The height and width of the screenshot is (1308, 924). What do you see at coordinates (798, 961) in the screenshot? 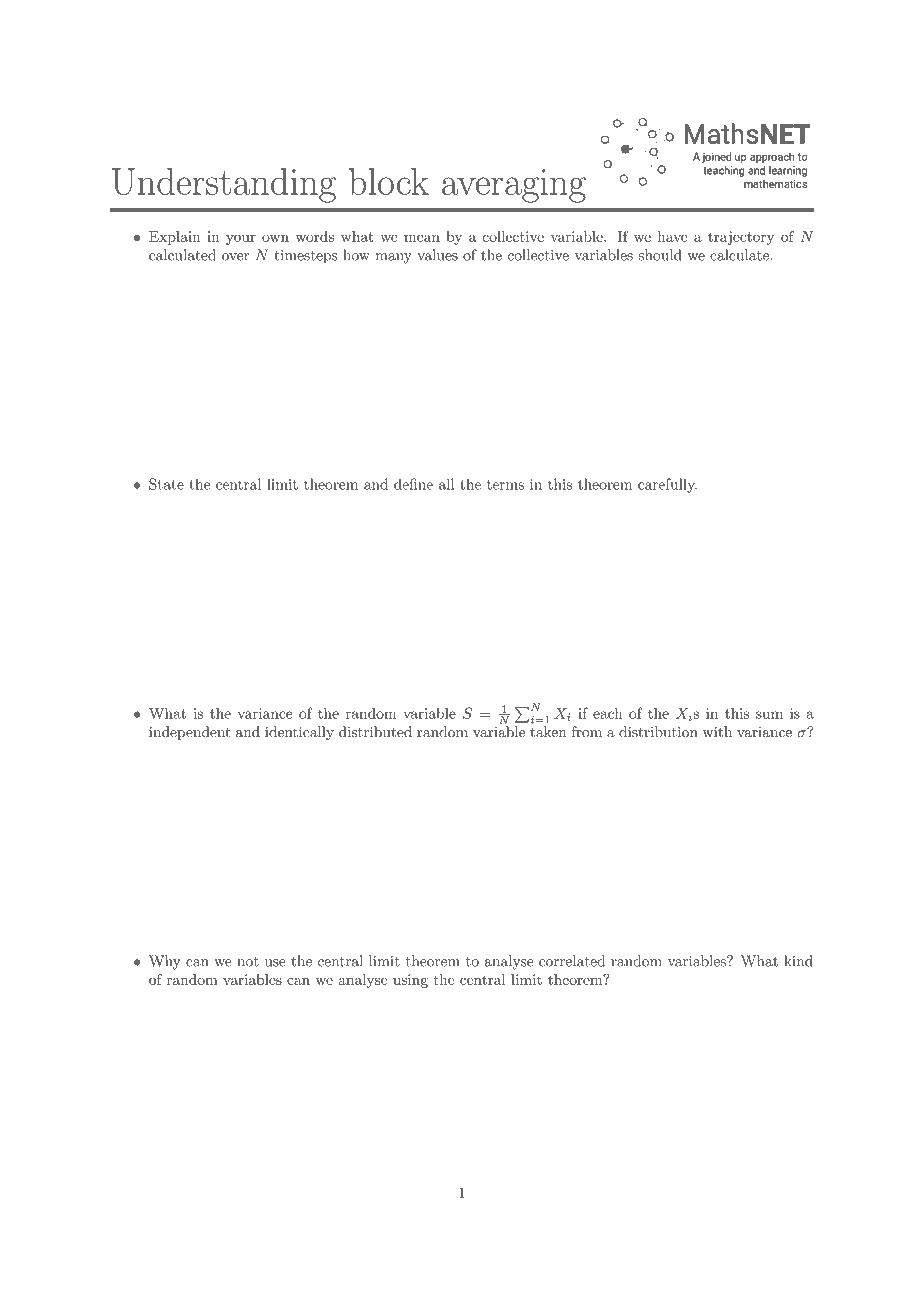
I see `kind` at bounding box center [798, 961].
